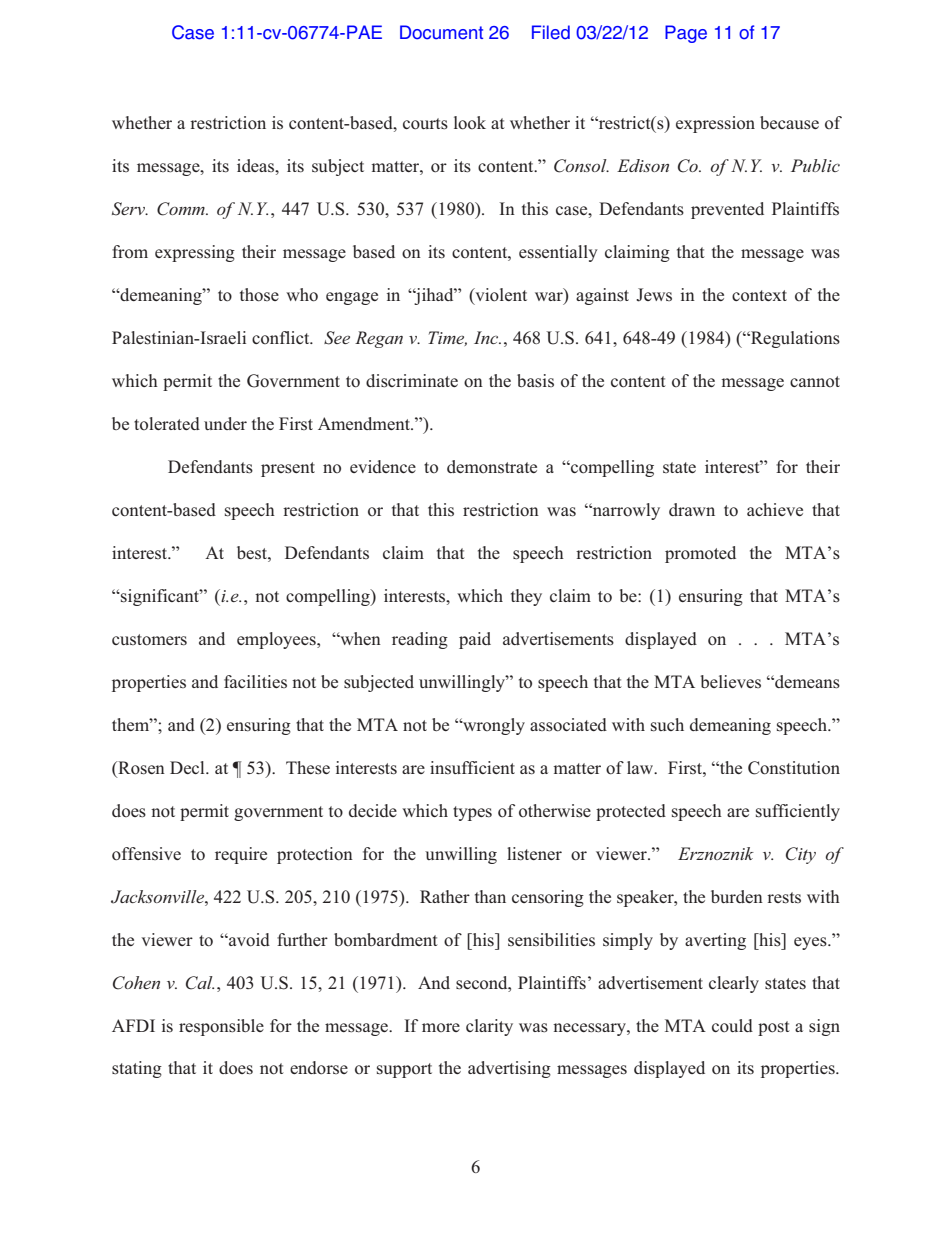 The width and height of the screenshot is (952, 1233). Describe the element at coordinates (288, 469) in the screenshot. I see `present` at that location.
